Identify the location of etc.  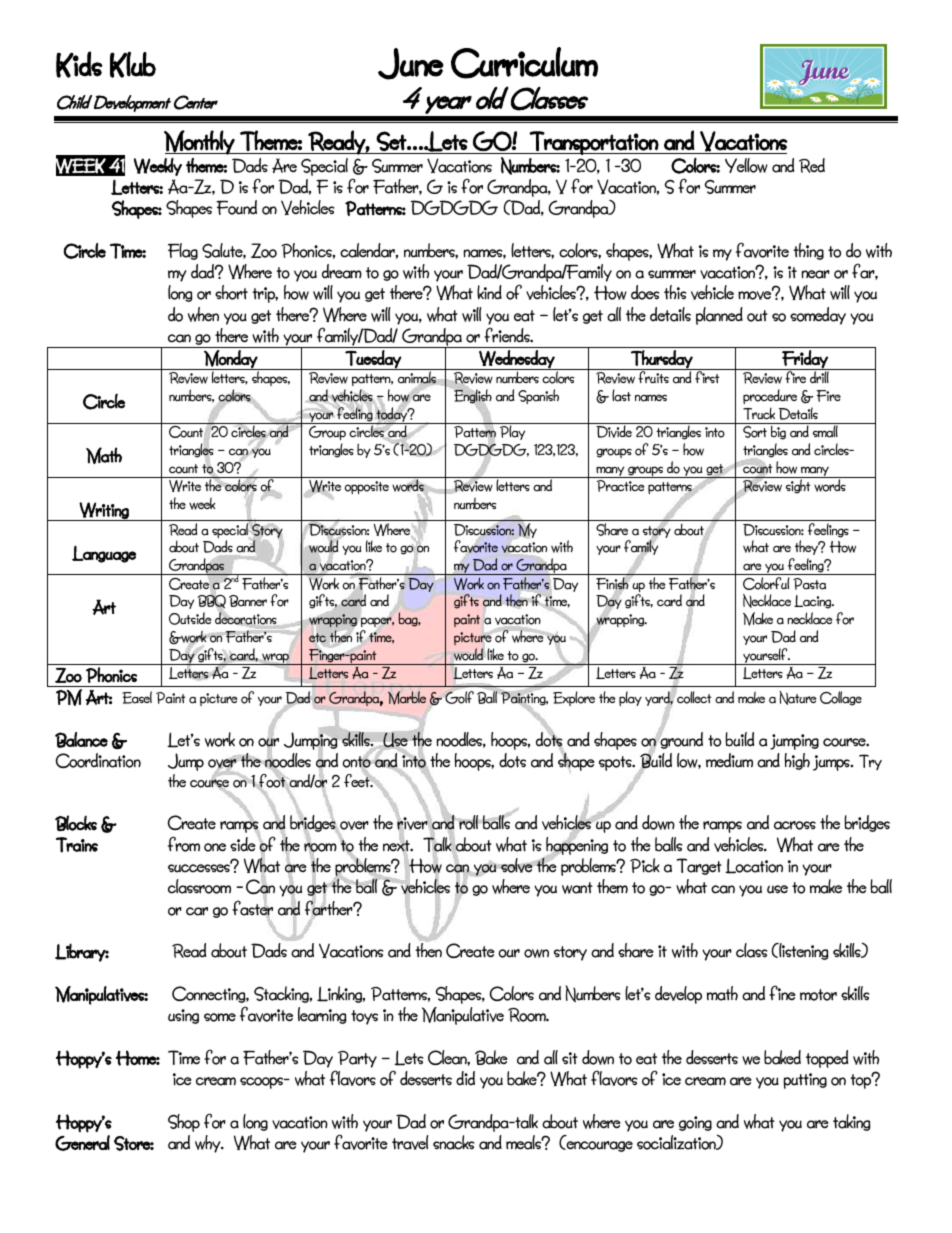
(317, 637).
